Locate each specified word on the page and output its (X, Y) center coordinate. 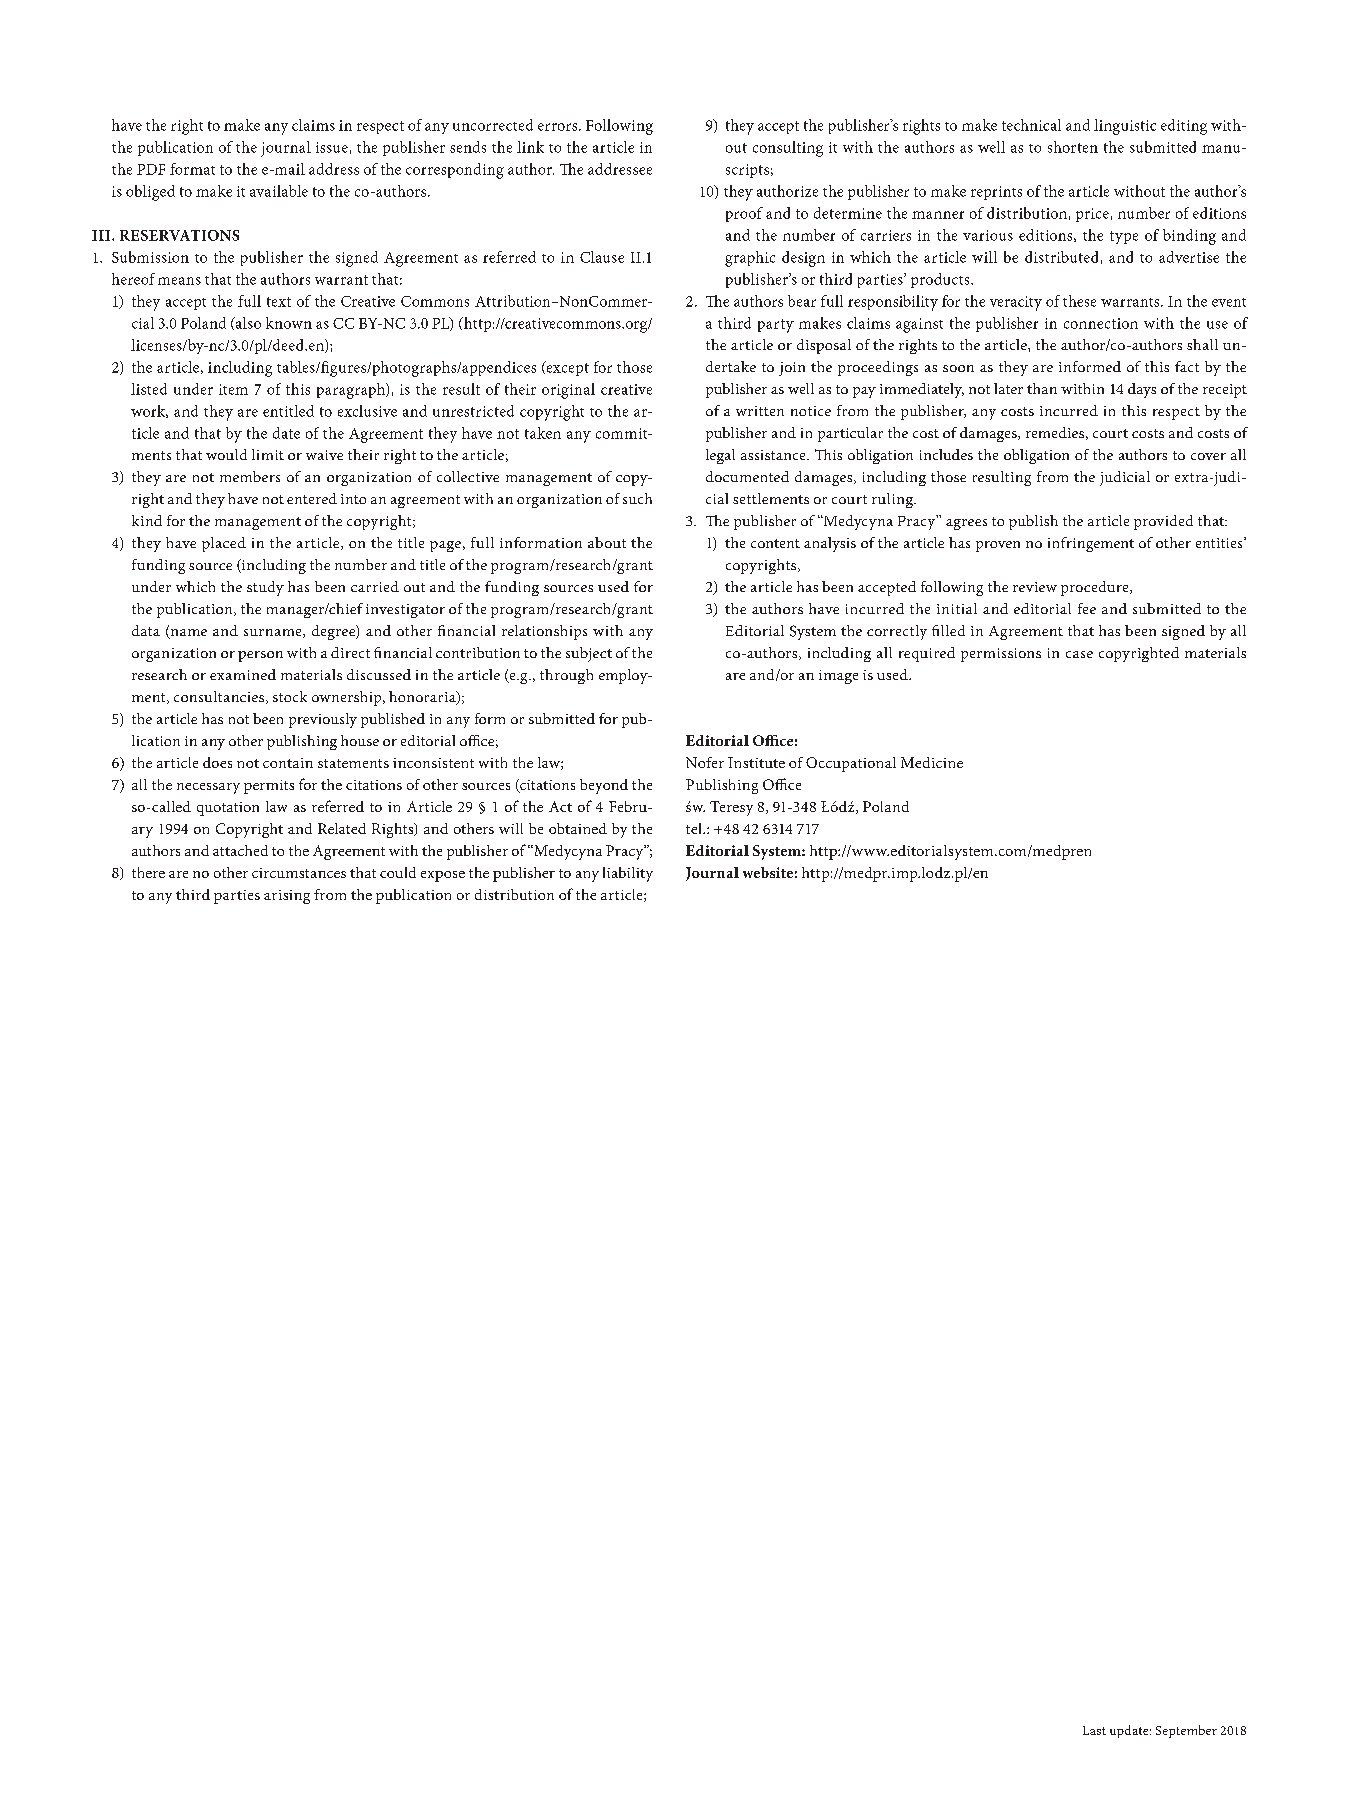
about (607, 542)
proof (744, 214)
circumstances (299, 873)
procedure (1096, 588)
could (398, 872)
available (279, 191)
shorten (1073, 147)
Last (1094, 1730)
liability (628, 874)
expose (443, 876)
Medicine (932, 762)
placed (224, 544)
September (1186, 1731)
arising (287, 897)
